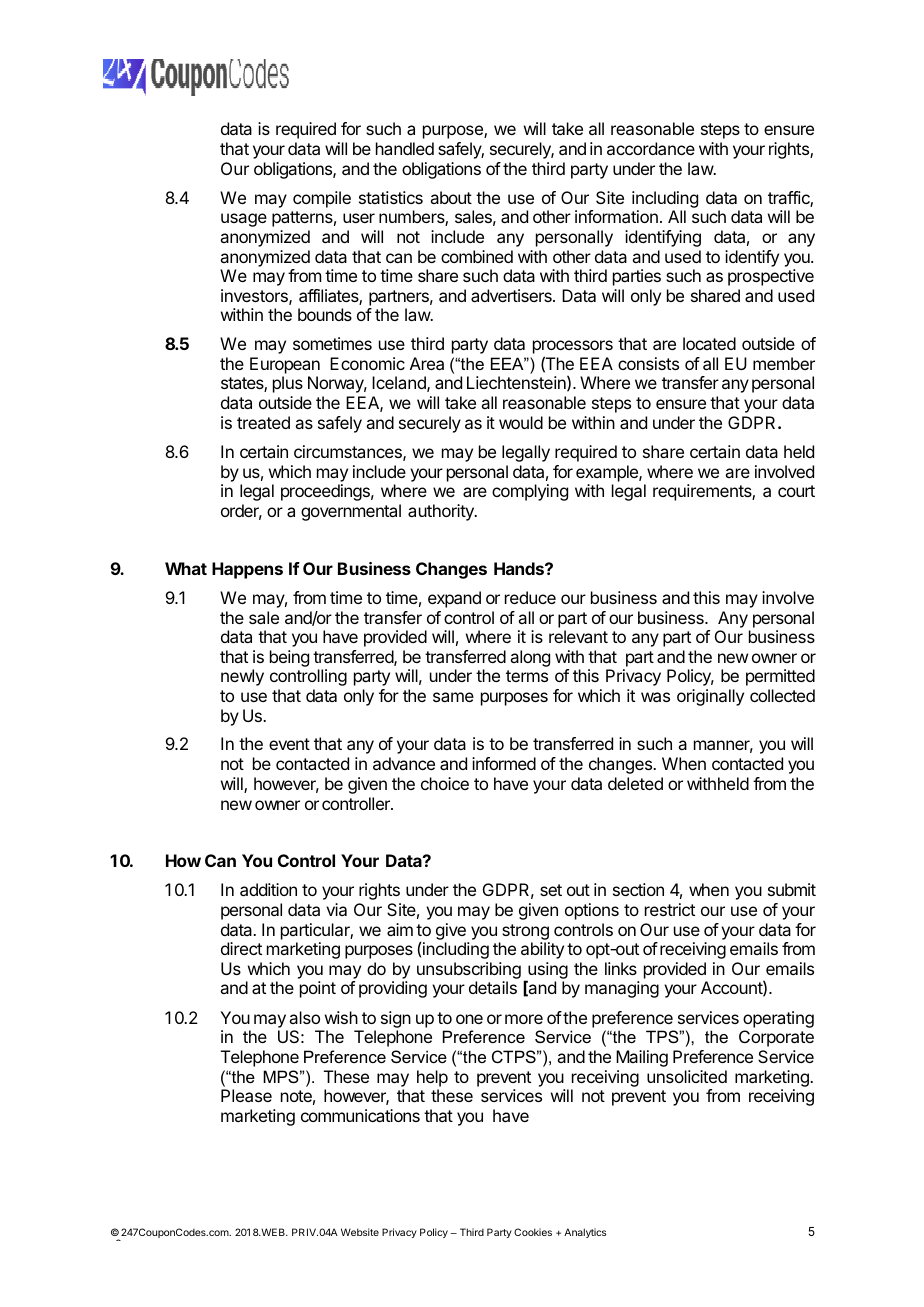  What do you see at coordinates (585, 1233) in the document?
I see `Analytics` at bounding box center [585, 1233].
